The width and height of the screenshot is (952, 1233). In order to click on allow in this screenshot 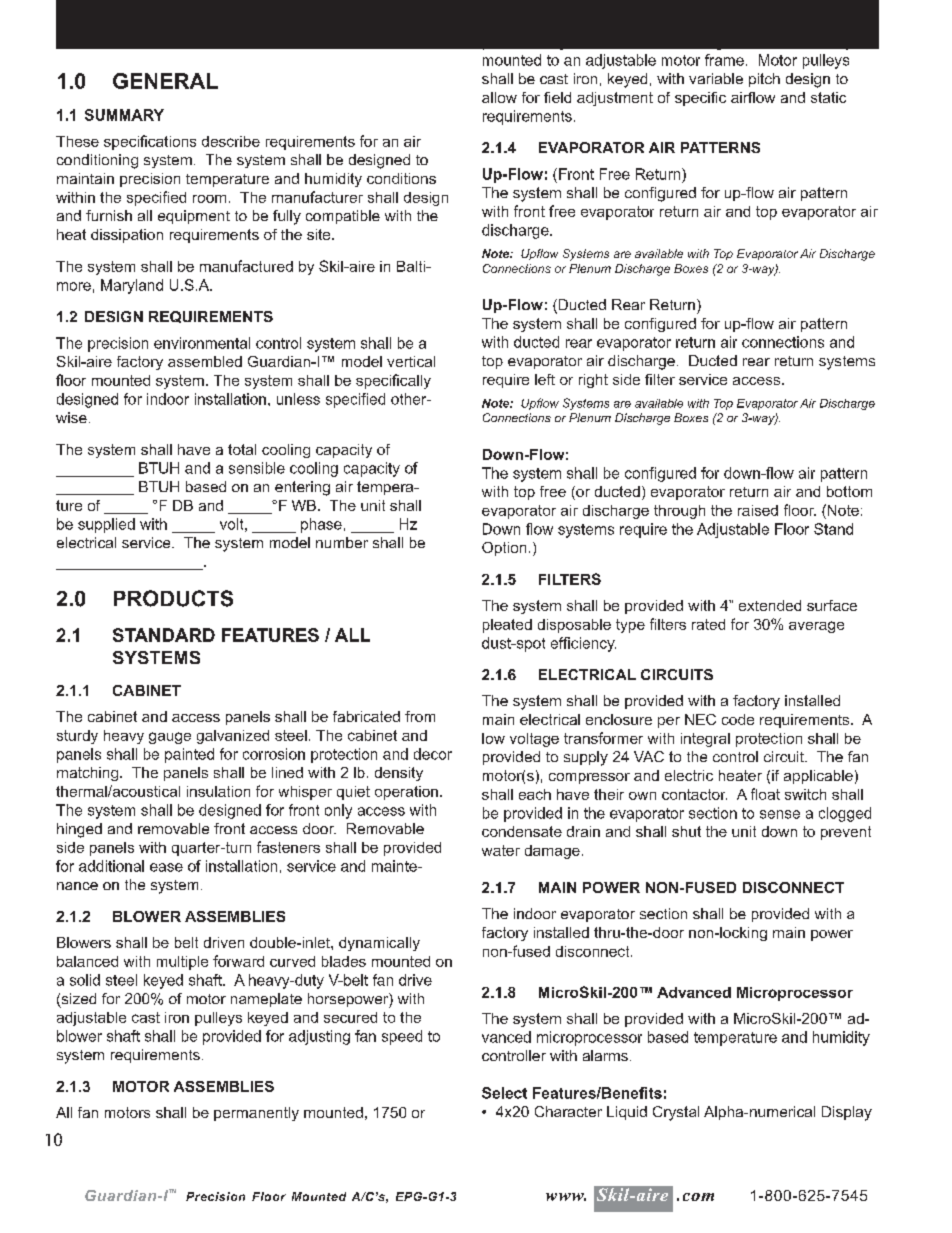, I will do `click(499, 97)`.
